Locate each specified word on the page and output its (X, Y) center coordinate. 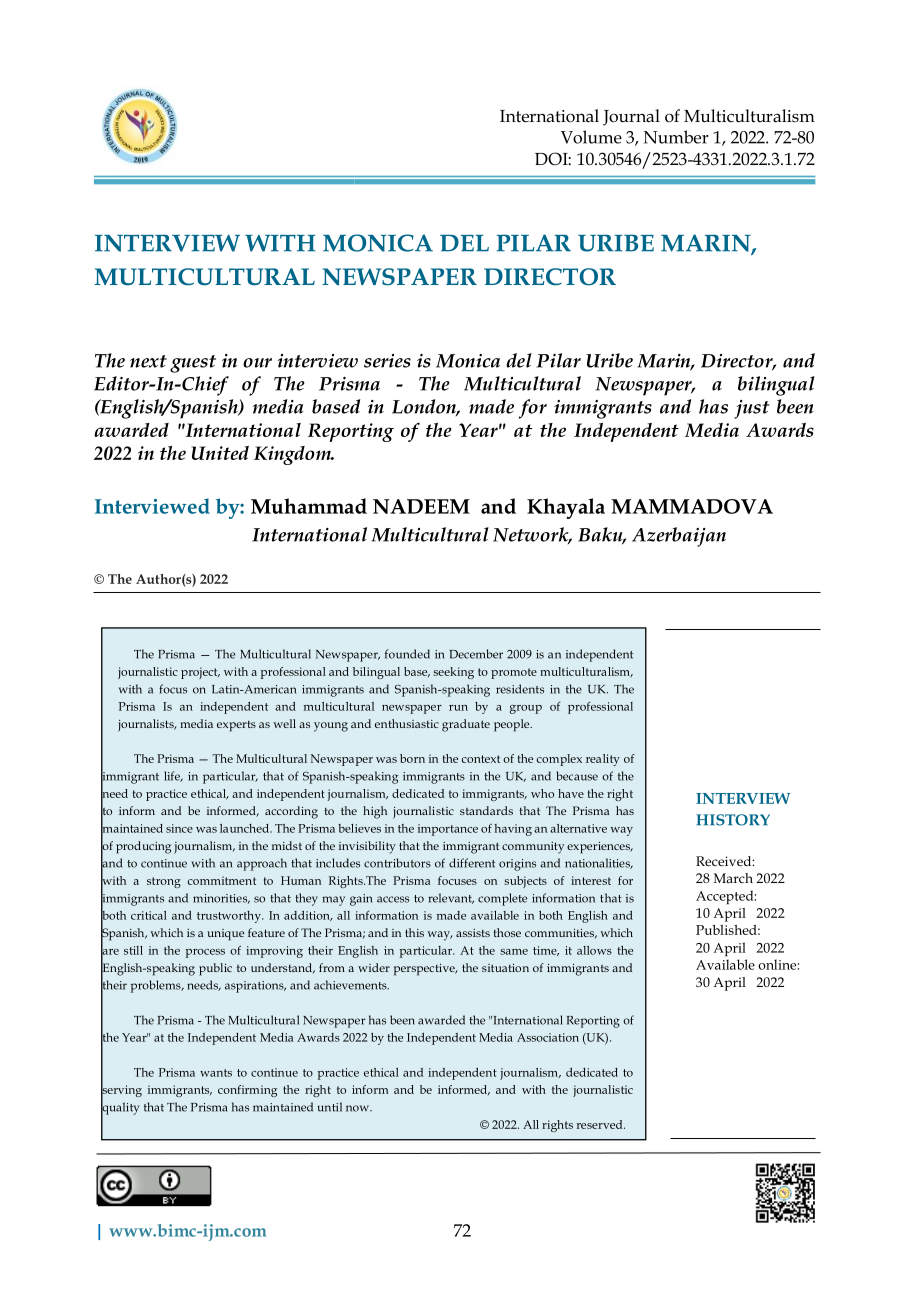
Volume (591, 137)
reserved (600, 1124)
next (148, 361)
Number (676, 137)
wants (216, 1073)
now (358, 1108)
